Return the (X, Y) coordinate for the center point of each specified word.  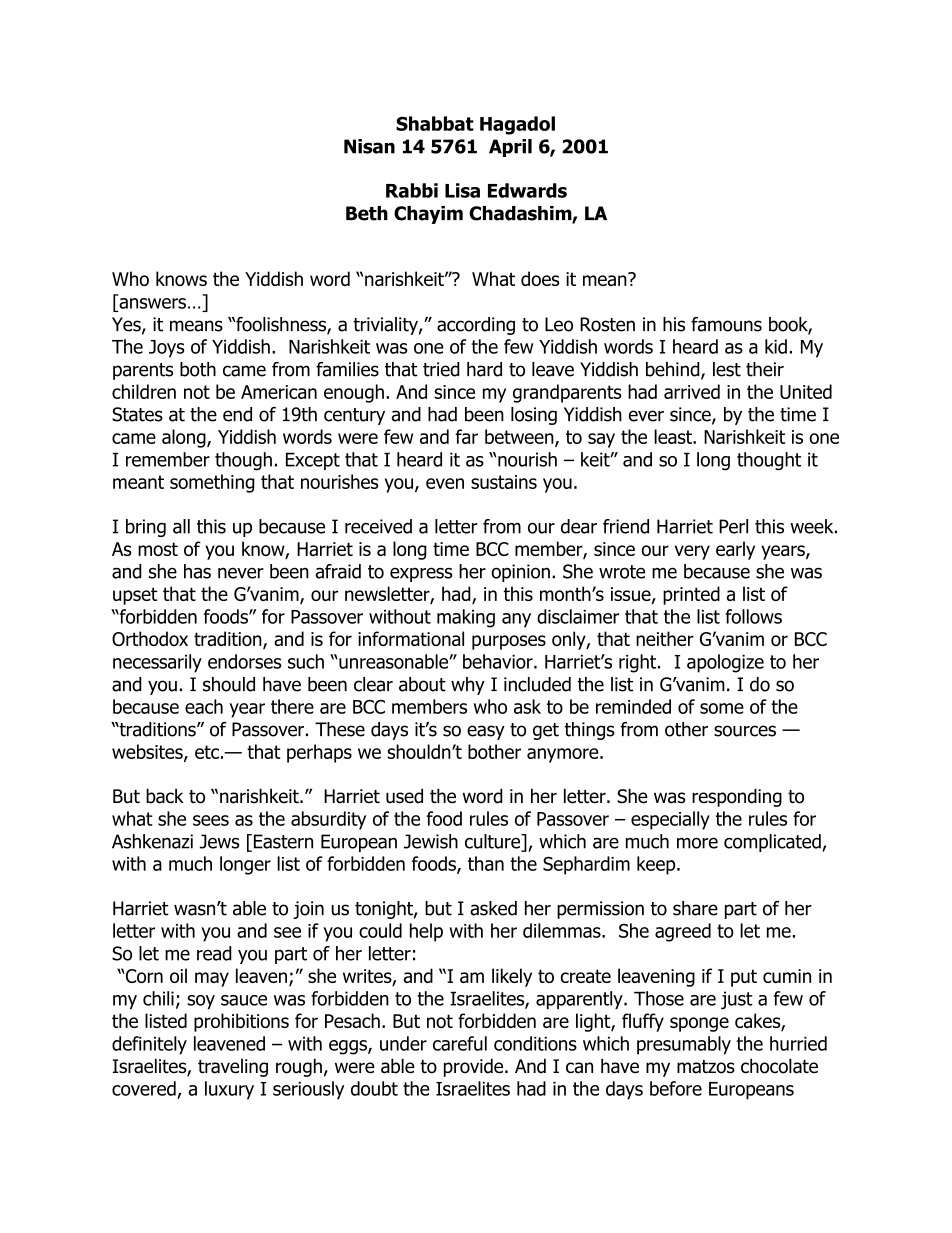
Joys (167, 349)
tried (441, 369)
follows (753, 616)
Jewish (431, 841)
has (197, 571)
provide (475, 1067)
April (510, 148)
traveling (233, 1068)
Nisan (369, 146)
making (466, 618)
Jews (220, 841)
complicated (773, 843)
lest (727, 369)
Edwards (527, 190)
